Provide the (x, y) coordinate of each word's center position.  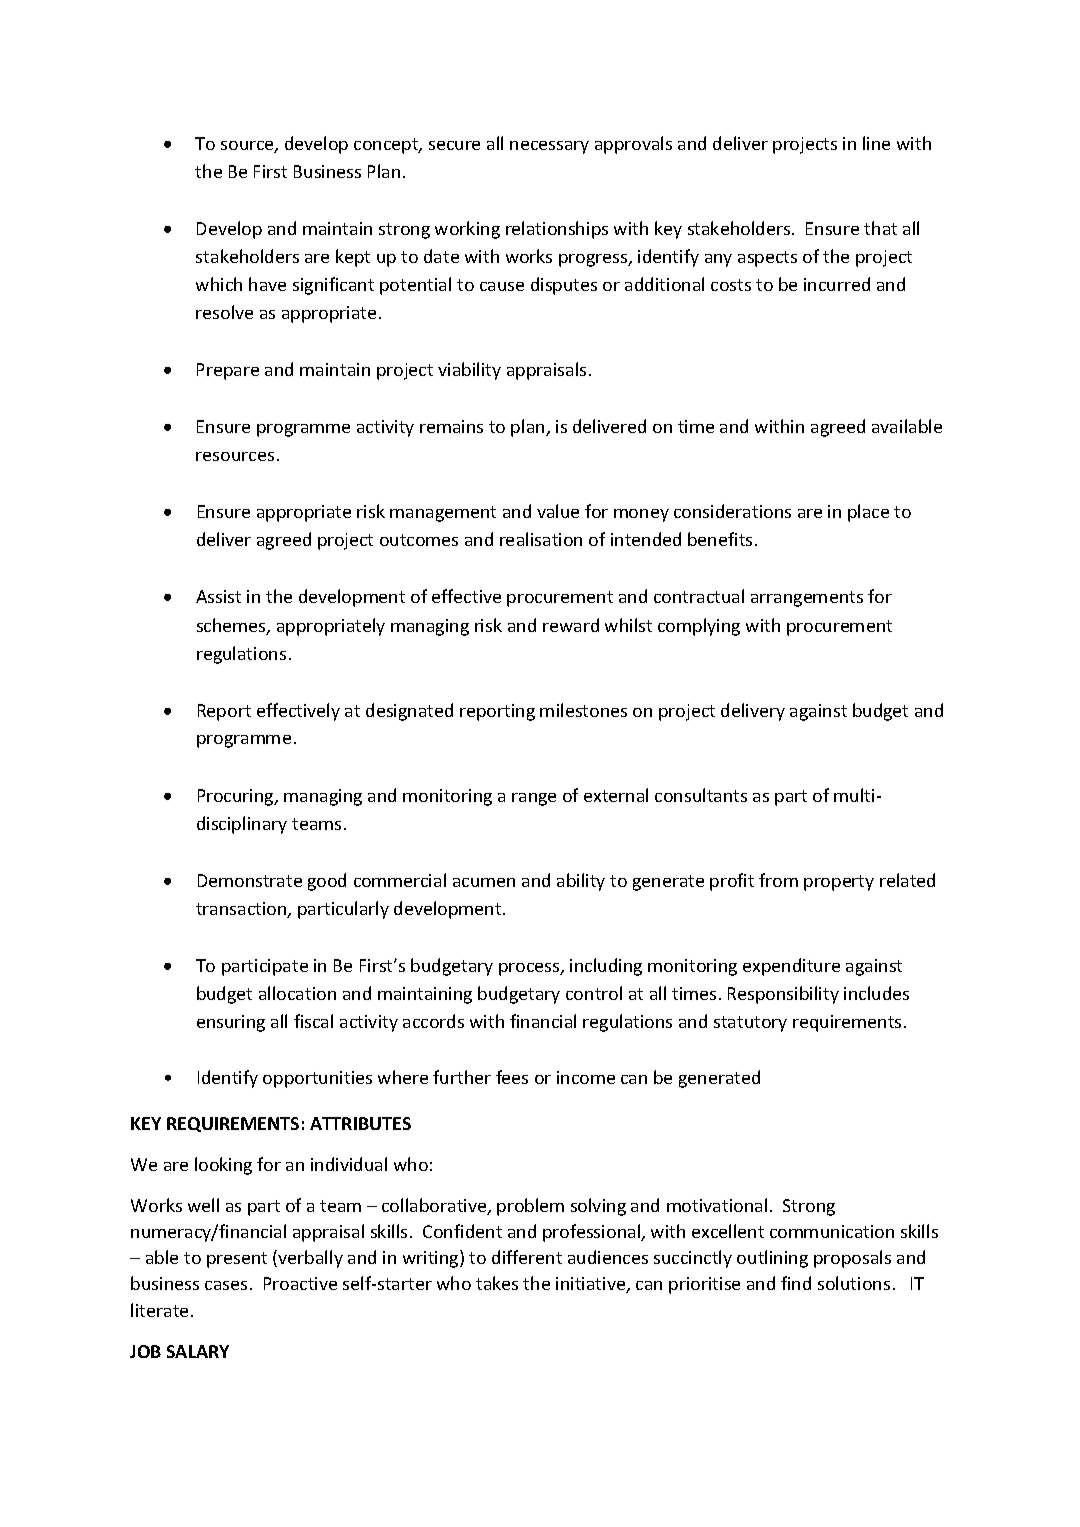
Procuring (237, 797)
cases (226, 1285)
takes (497, 1283)
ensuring (231, 1023)
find (796, 1283)
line (876, 143)
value (558, 511)
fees (512, 1077)
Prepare (228, 371)
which (219, 284)
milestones (583, 710)
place (868, 513)
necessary (549, 147)
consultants (701, 795)
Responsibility (783, 995)
